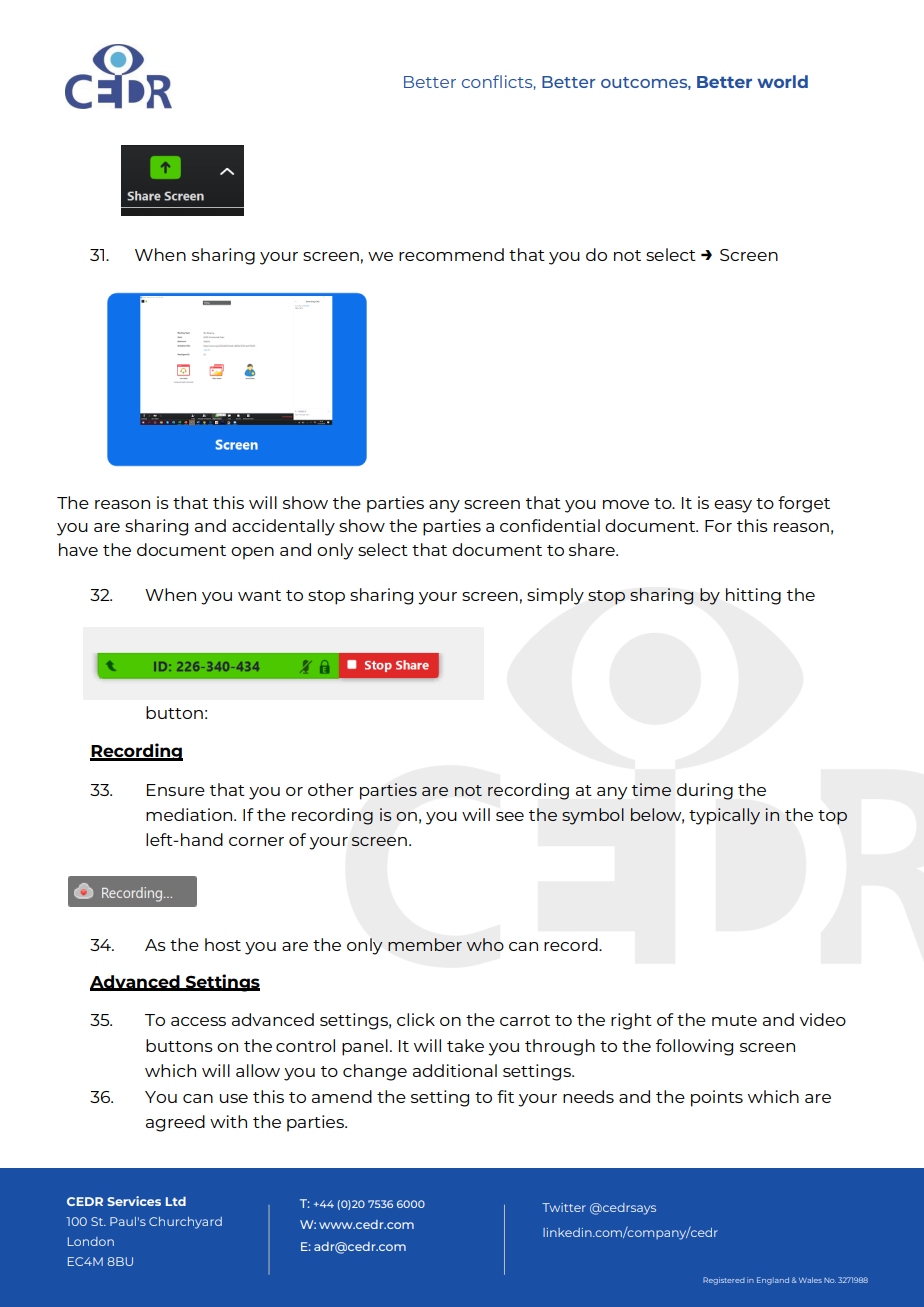 The height and width of the document is (1307, 924). Describe the element at coordinates (724, 816) in the document. I see `typically` at that location.
